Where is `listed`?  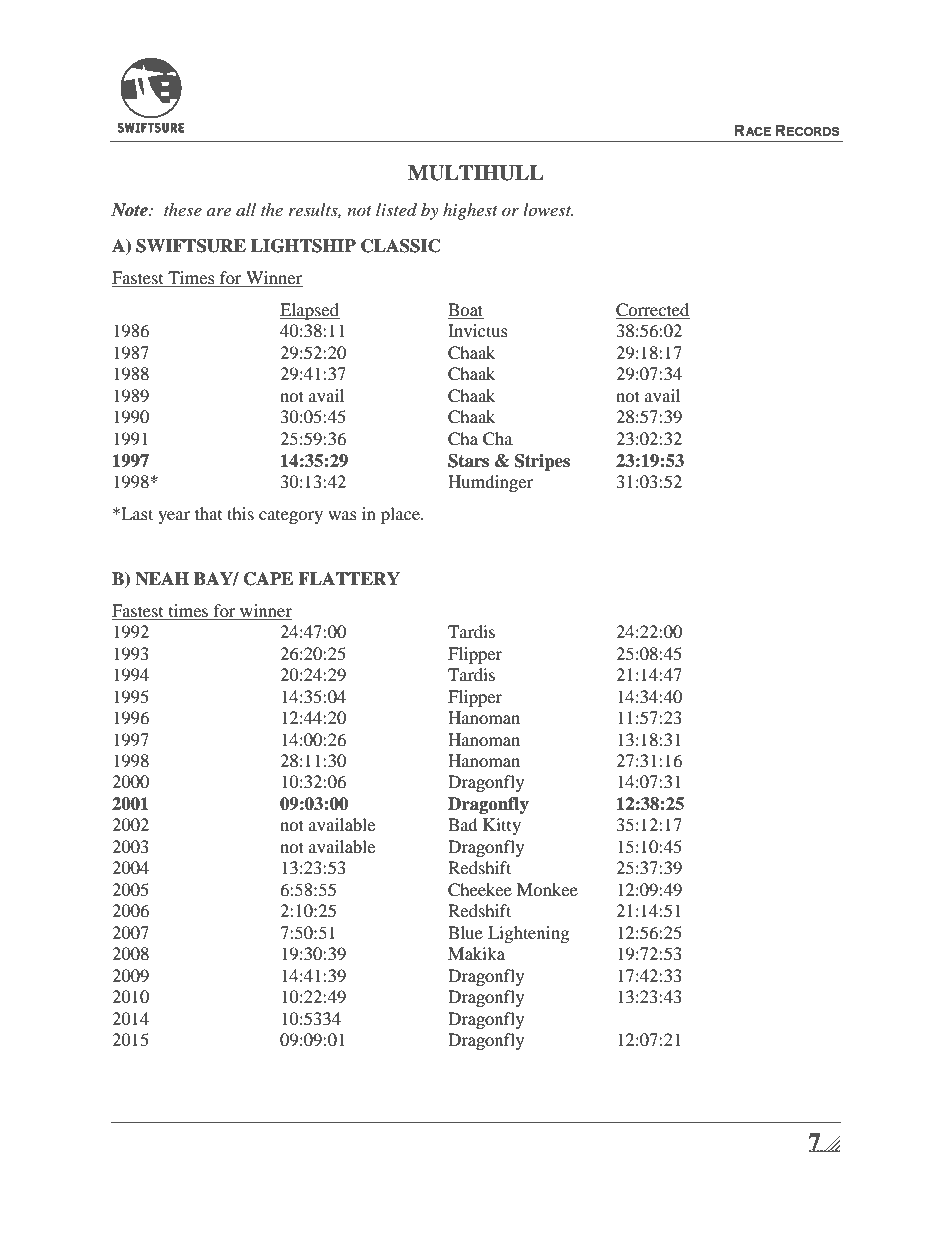
listed is located at coordinates (396, 209).
